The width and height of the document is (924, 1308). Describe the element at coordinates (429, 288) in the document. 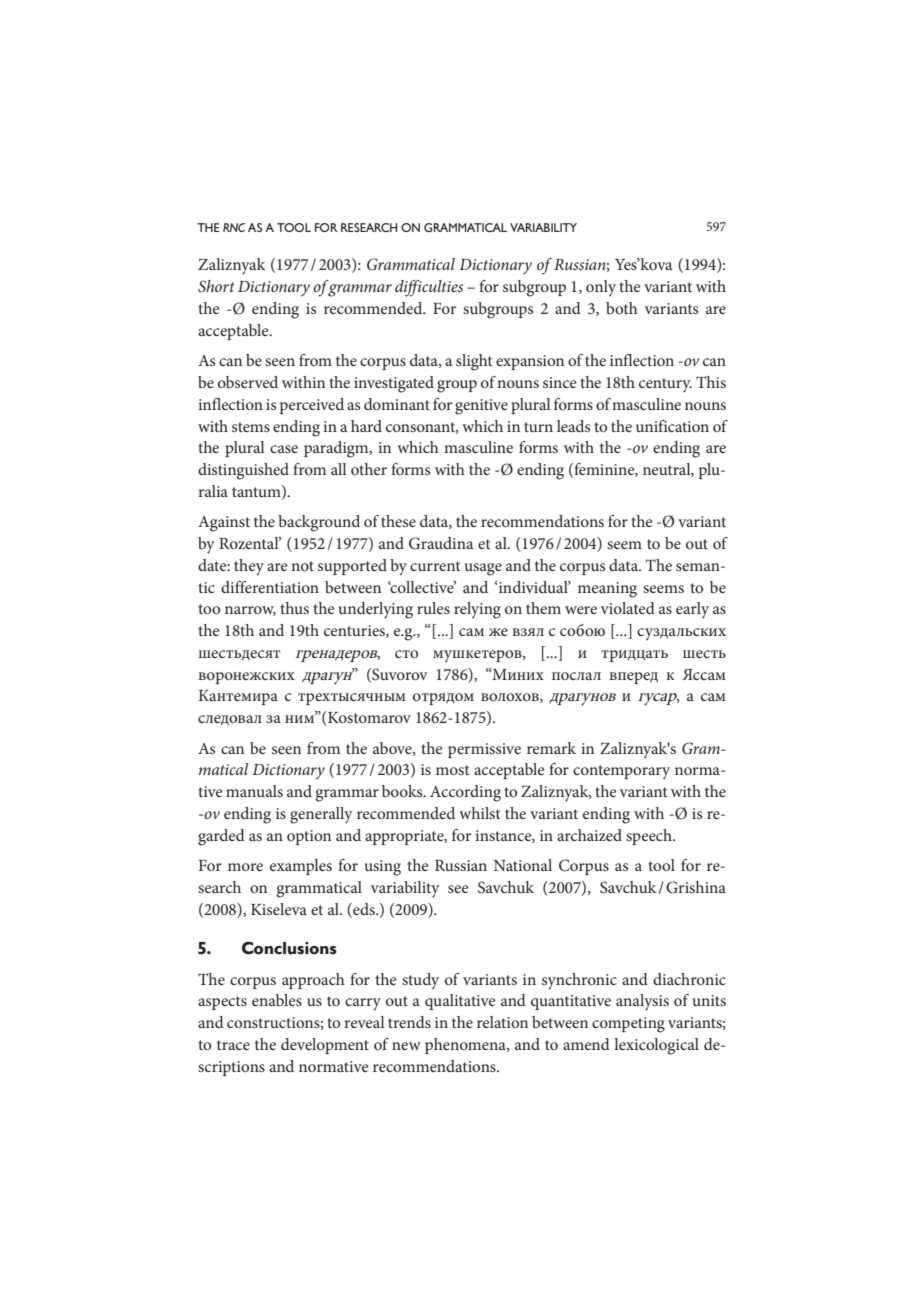

I see `difficulties` at that location.
